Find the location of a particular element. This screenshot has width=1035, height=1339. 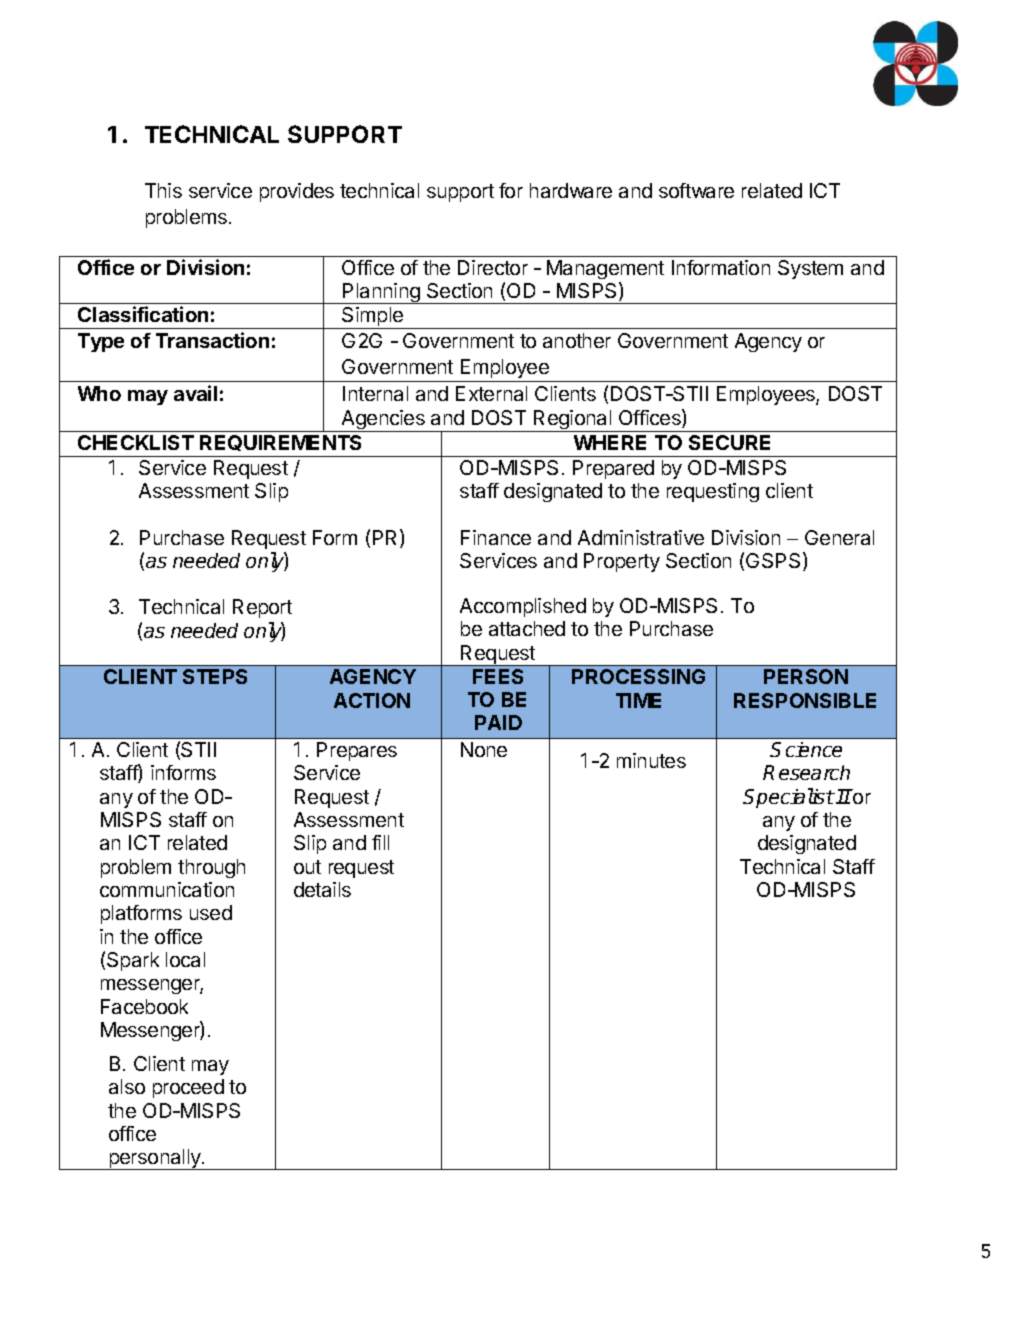

proceed is located at coordinates (188, 1088).
